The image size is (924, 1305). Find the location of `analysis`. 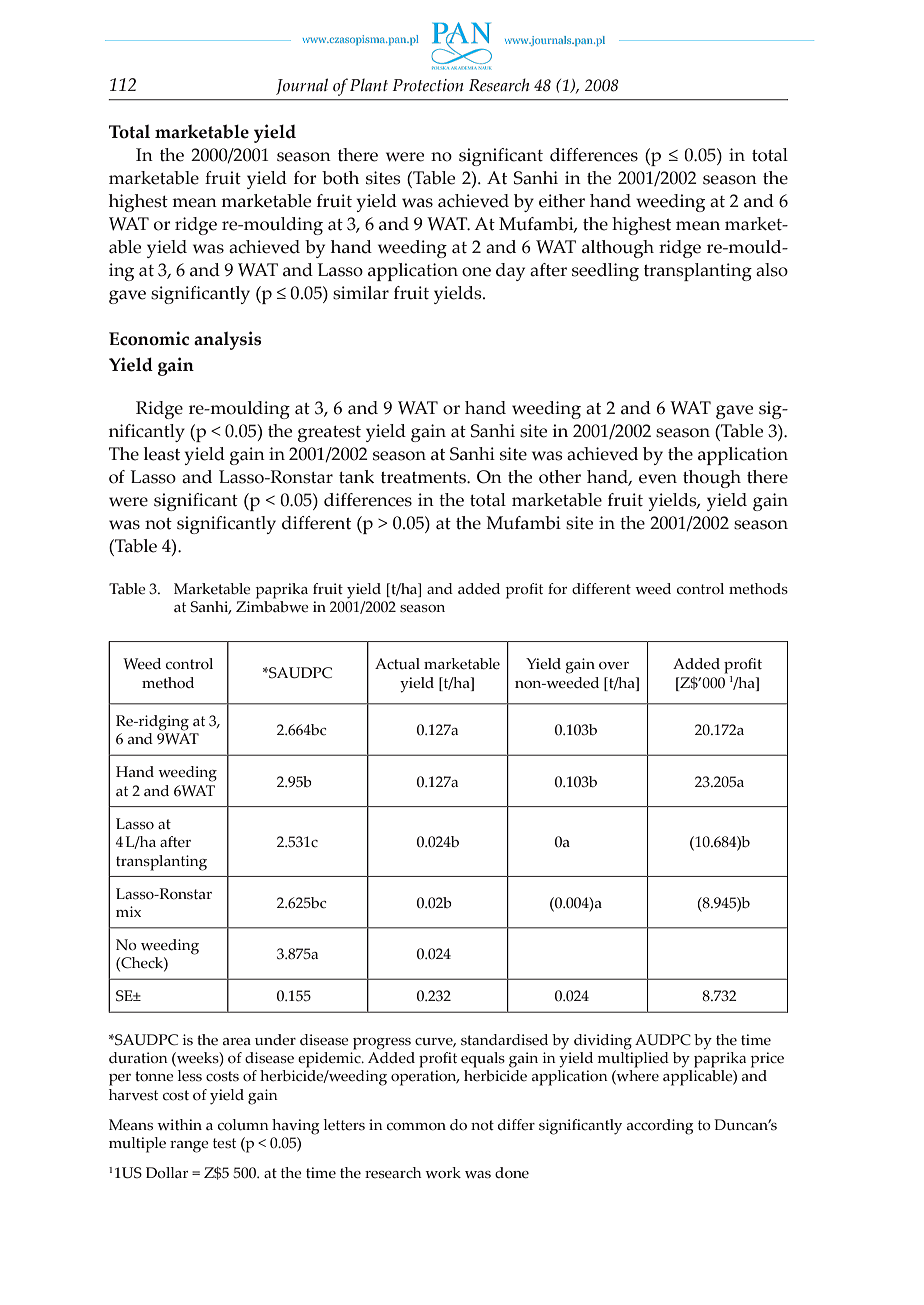

analysis is located at coordinates (227, 340).
